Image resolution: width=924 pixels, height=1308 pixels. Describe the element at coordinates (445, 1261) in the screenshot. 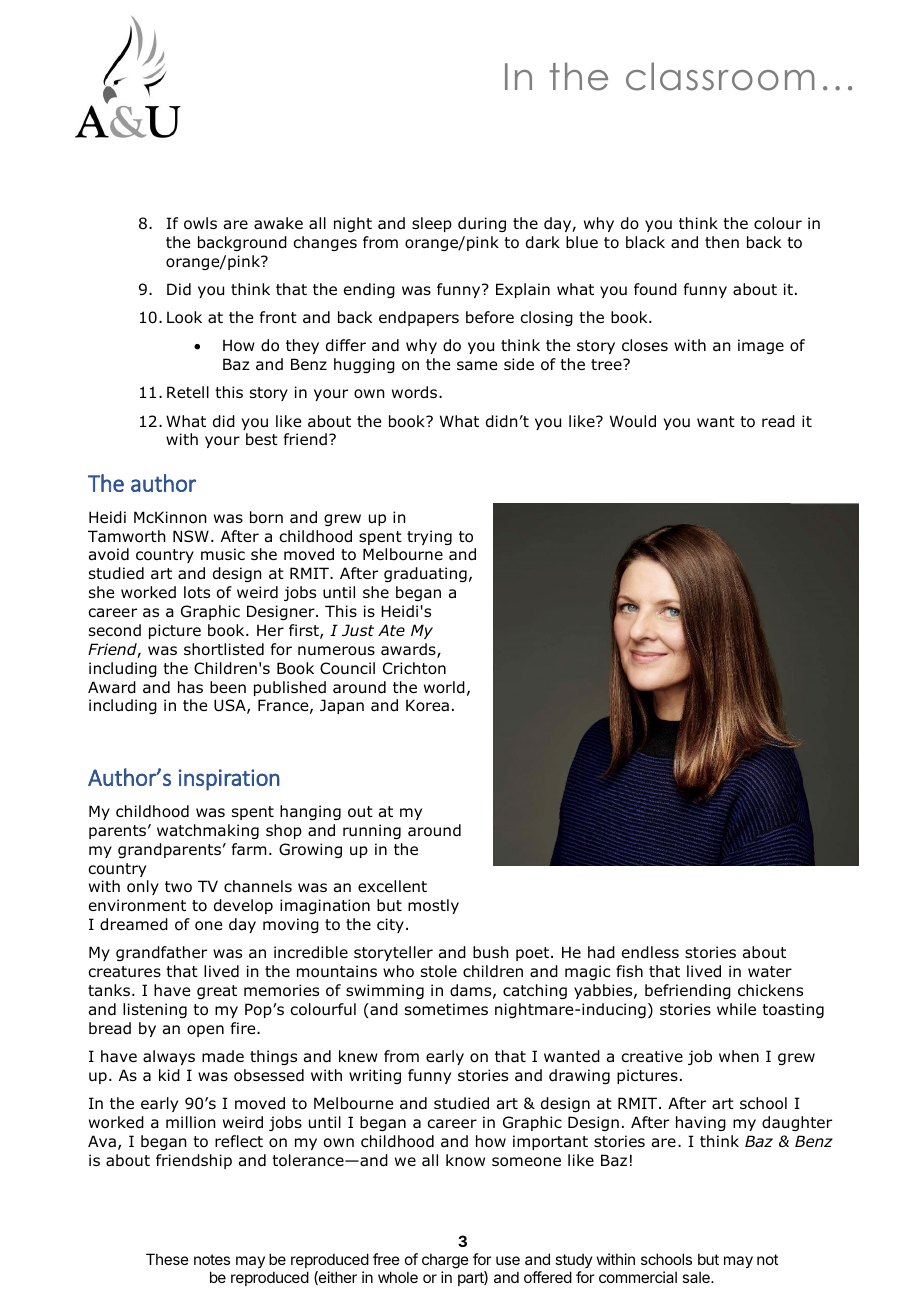

I see `charge` at that location.
